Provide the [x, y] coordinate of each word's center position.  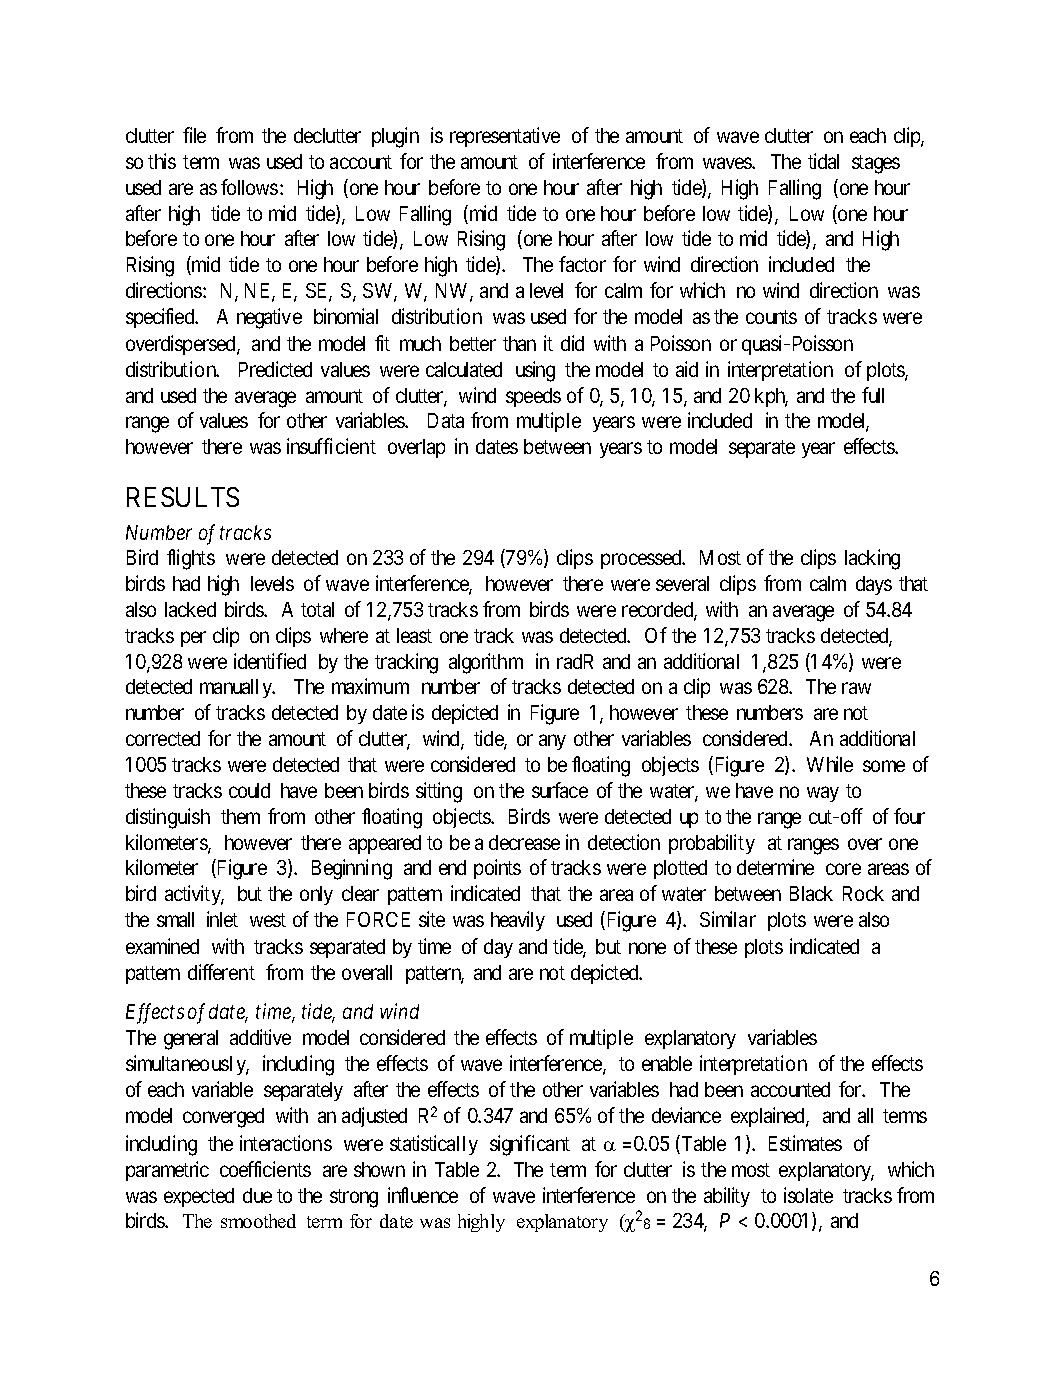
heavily [518, 921]
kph [771, 397]
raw [856, 688]
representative [505, 137]
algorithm [486, 663]
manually [237, 688]
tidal [823, 161]
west [268, 920]
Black [811, 893]
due [257, 1195]
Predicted [275, 369]
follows [249, 187]
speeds [533, 397]
